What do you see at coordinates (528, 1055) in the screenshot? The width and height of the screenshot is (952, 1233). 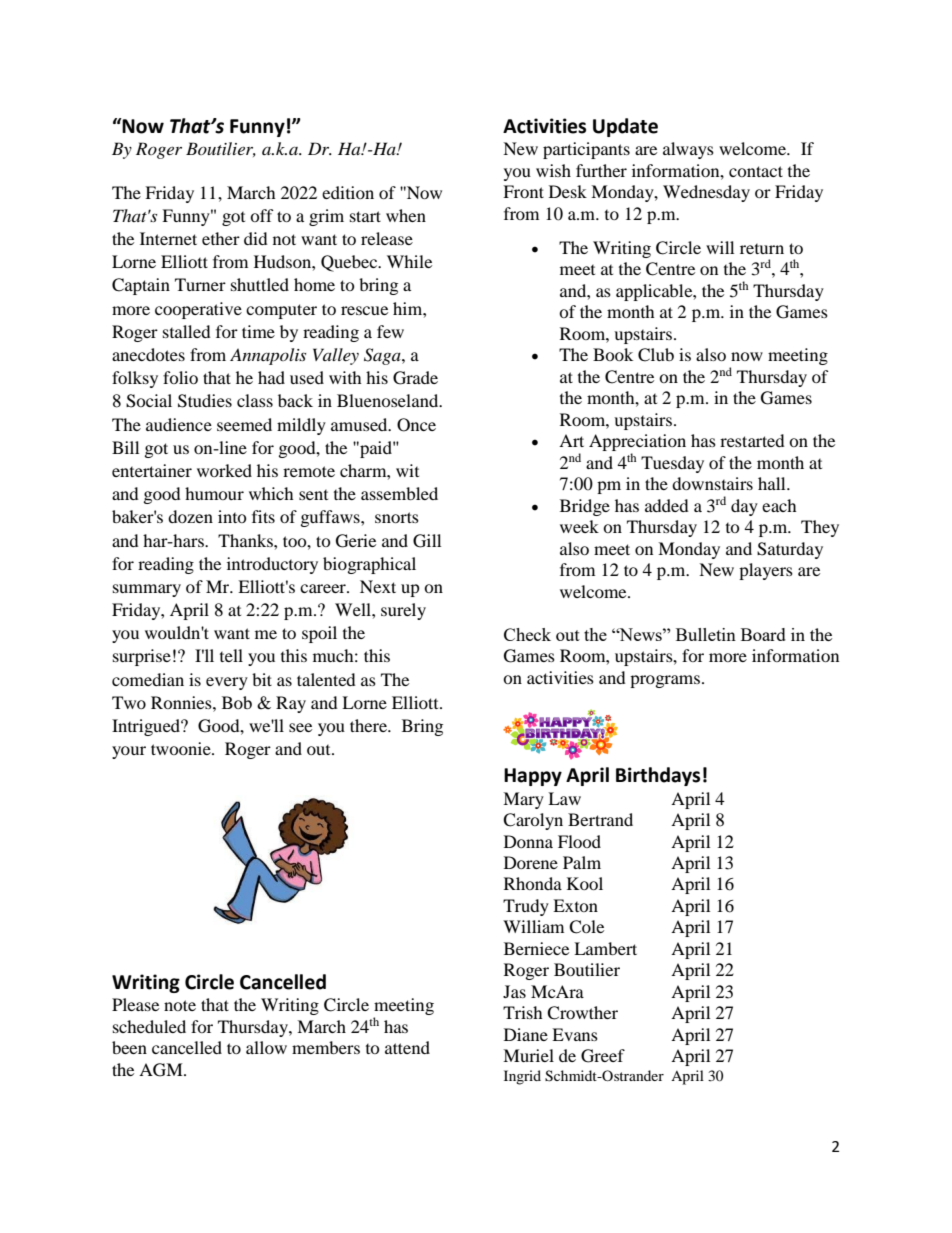 I see `Muriel` at bounding box center [528, 1055].
